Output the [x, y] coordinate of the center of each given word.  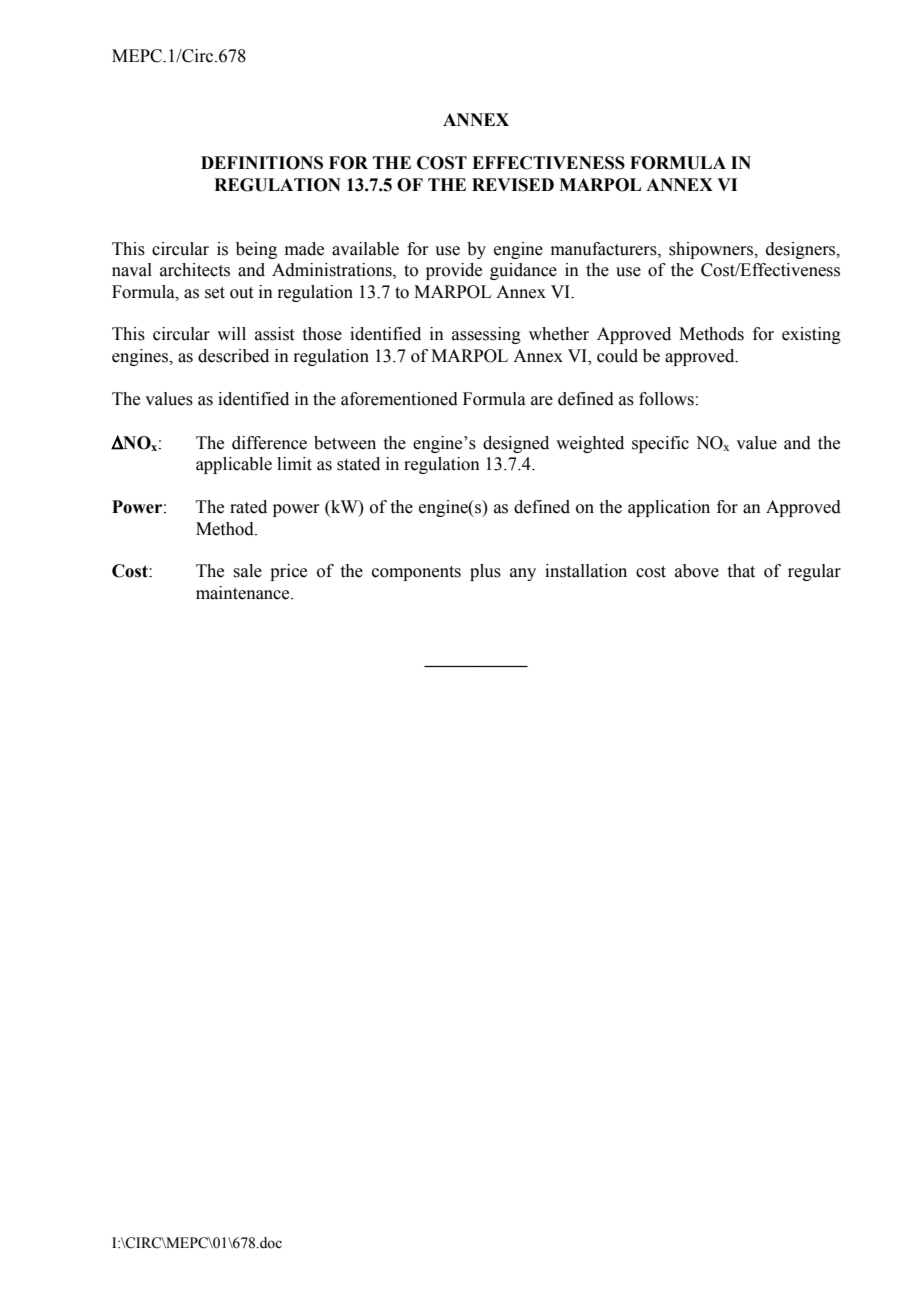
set [215, 293]
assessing [486, 335]
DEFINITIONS [262, 163]
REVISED [513, 185]
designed [516, 444]
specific [660, 444]
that [741, 571]
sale [247, 571]
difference [269, 443]
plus [485, 572]
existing [811, 335]
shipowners [712, 250]
